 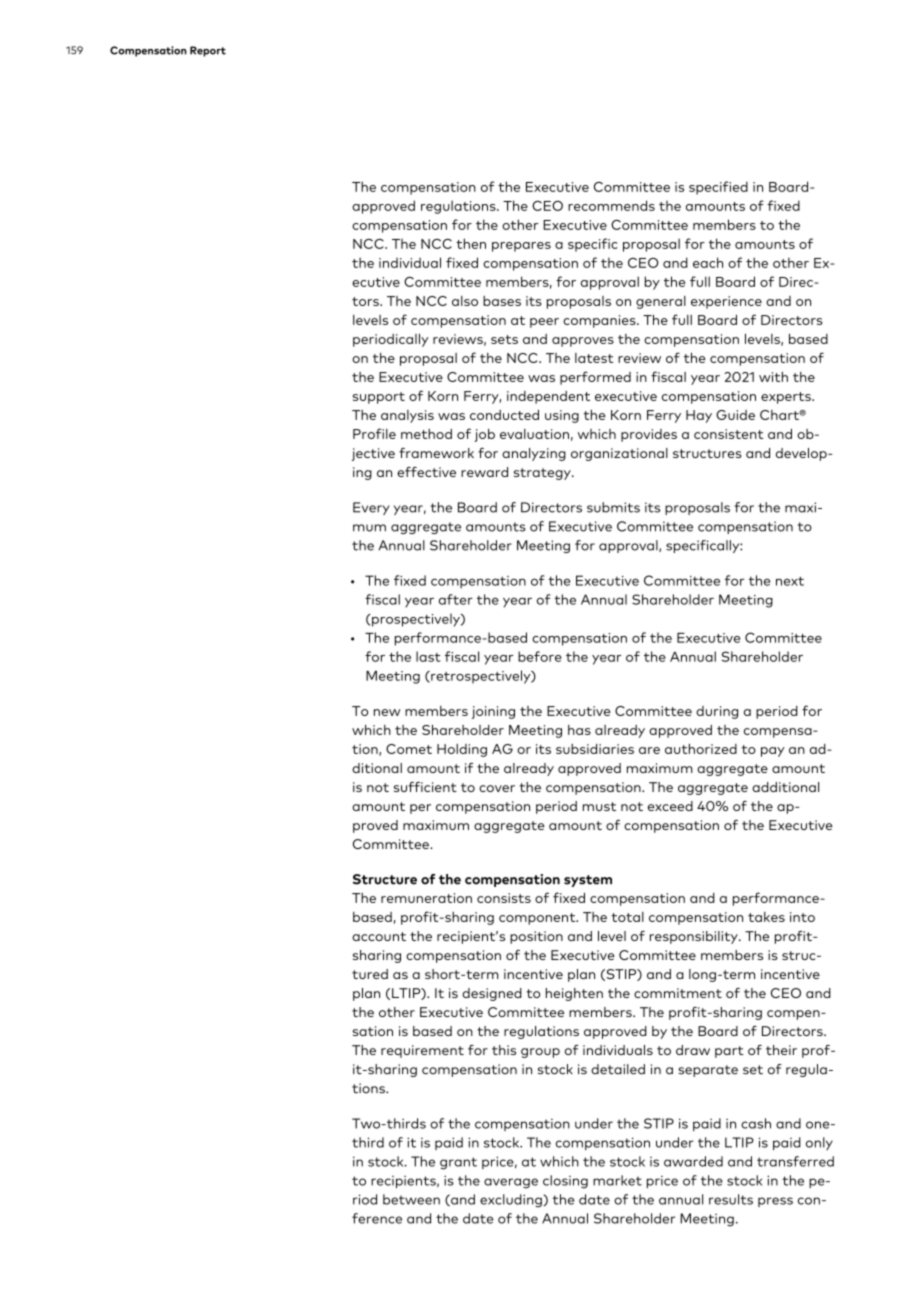 What do you see at coordinates (540, 656) in the image?
I see `before` at bounding box center [540, 656].
